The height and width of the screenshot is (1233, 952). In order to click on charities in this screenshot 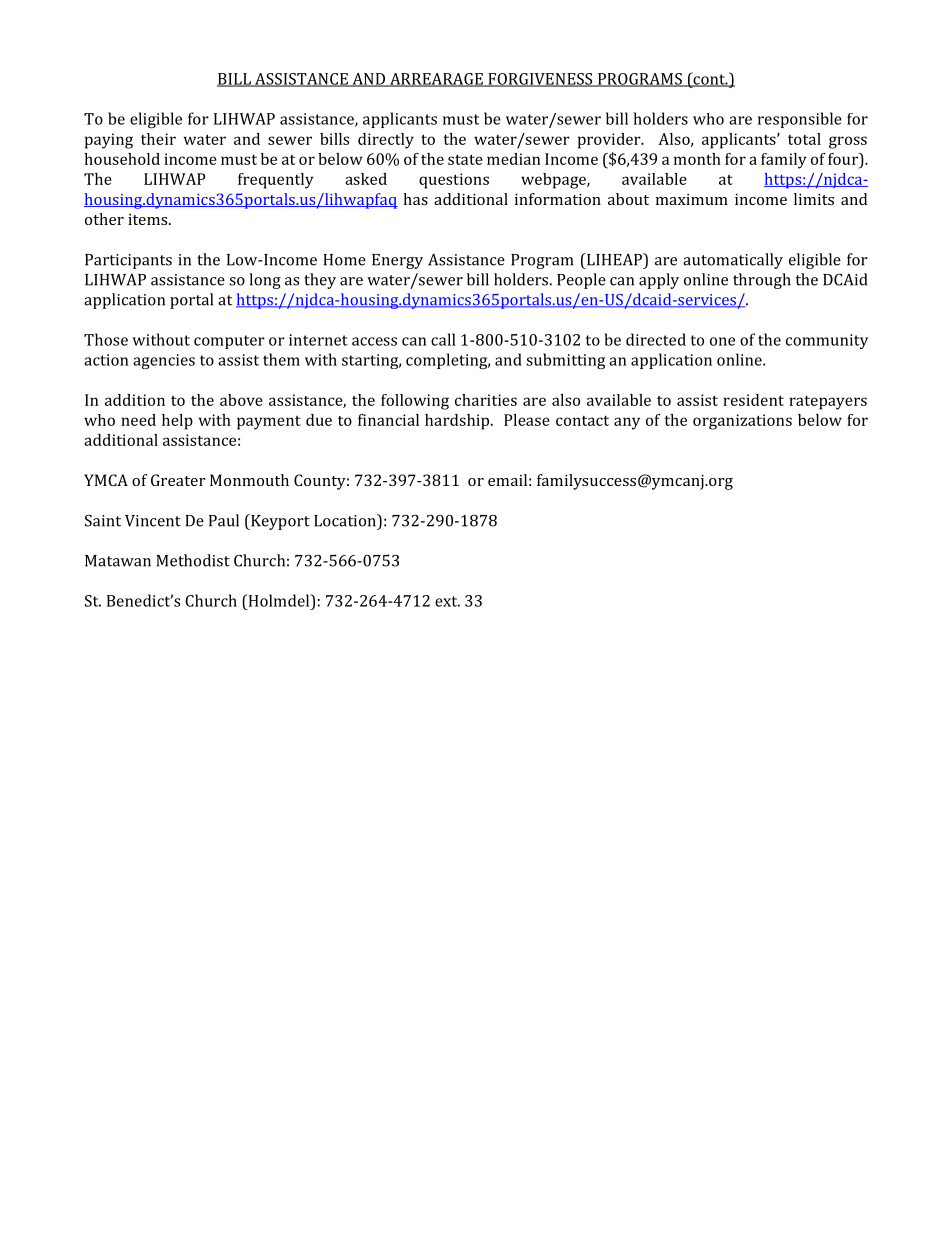, I will do `click(486, 400)`.
